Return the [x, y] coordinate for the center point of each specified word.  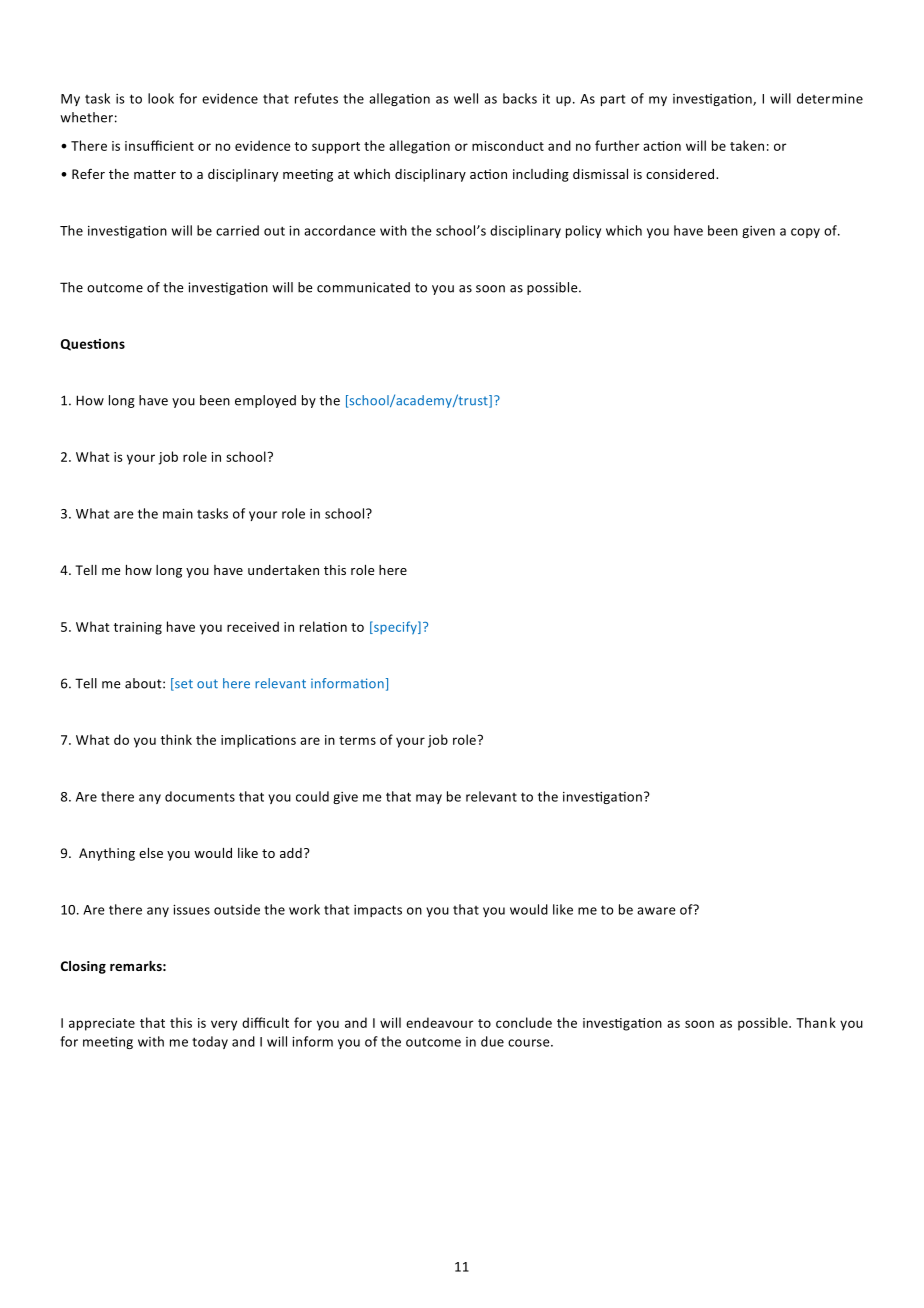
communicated [363, 287]
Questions [93, 345]
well [466, 98]
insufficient [159, 145]
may [429, 799]
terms [357, 740]
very [224, 1025]
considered [681, 174]
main [178, 514]
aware [656, 911]
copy [805, 233]
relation [323, 626]
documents [200, 796]
